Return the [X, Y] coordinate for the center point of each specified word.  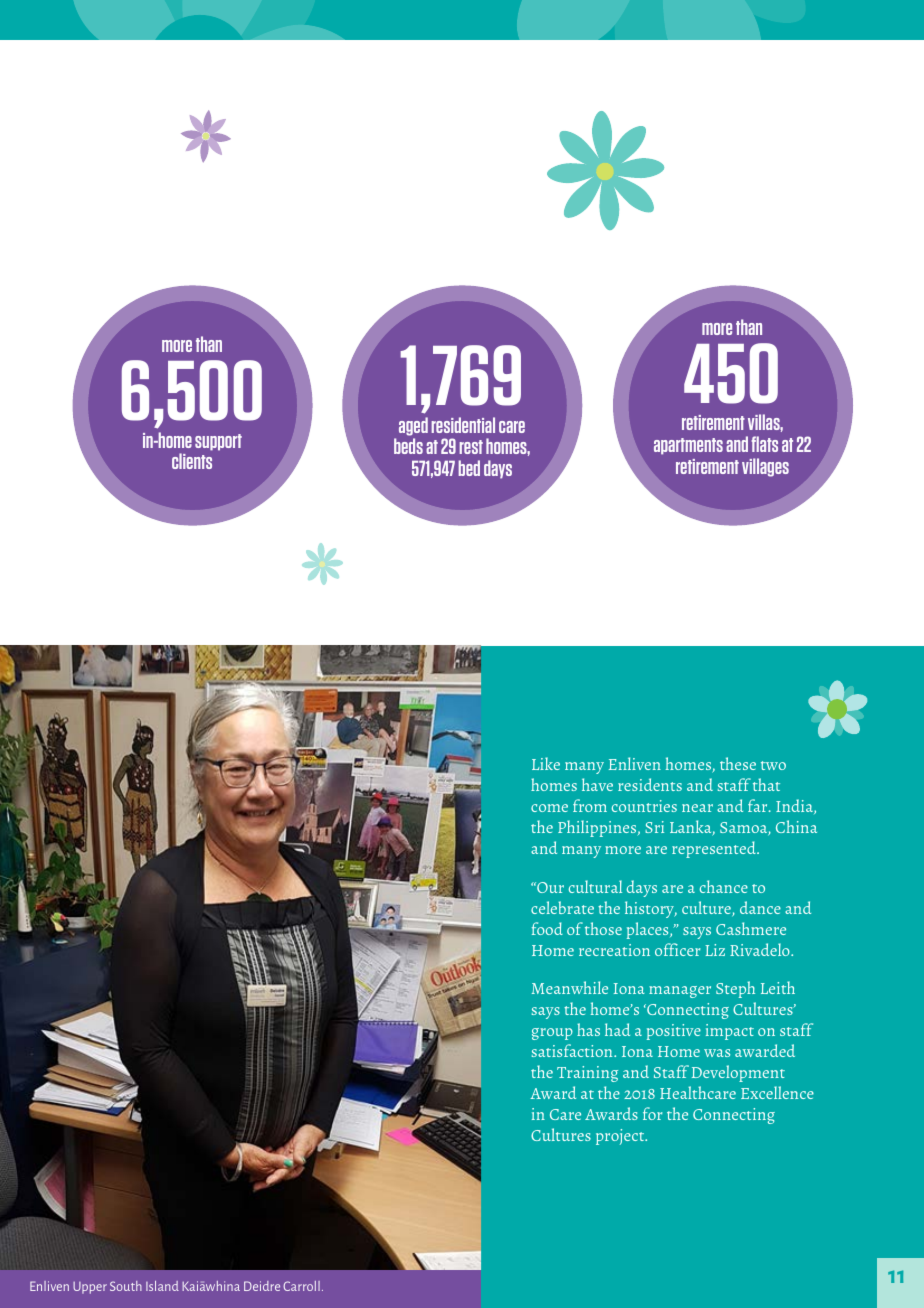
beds [408, 446]
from [590, 805]
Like [546, 763]
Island [162, 1286]
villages [765, 467]
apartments [688, 446]
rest [471, 447]
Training [587, 1074]
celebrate [562, 907]
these [738, 763]
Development [738, 1073]
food [547, 928]
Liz [715, 950]
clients [192, 461]
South [126, 1286]
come [549, 808]
